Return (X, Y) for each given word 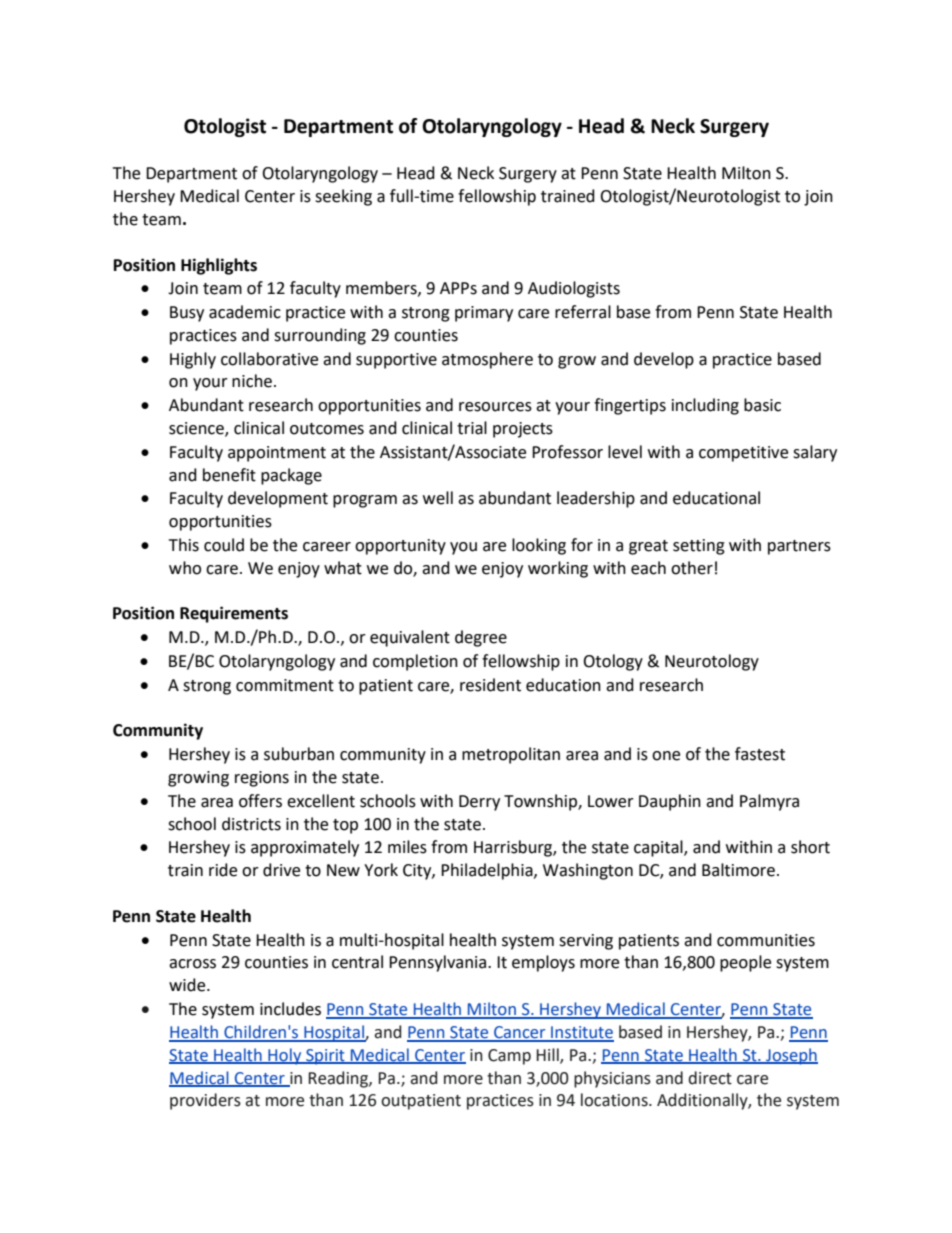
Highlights (219, 266)
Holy (285, 1056)
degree (481, 638)
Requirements (234, 614)
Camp (509, 1057)
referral (583, 312)
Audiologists (574, 289)
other (692, 568)
